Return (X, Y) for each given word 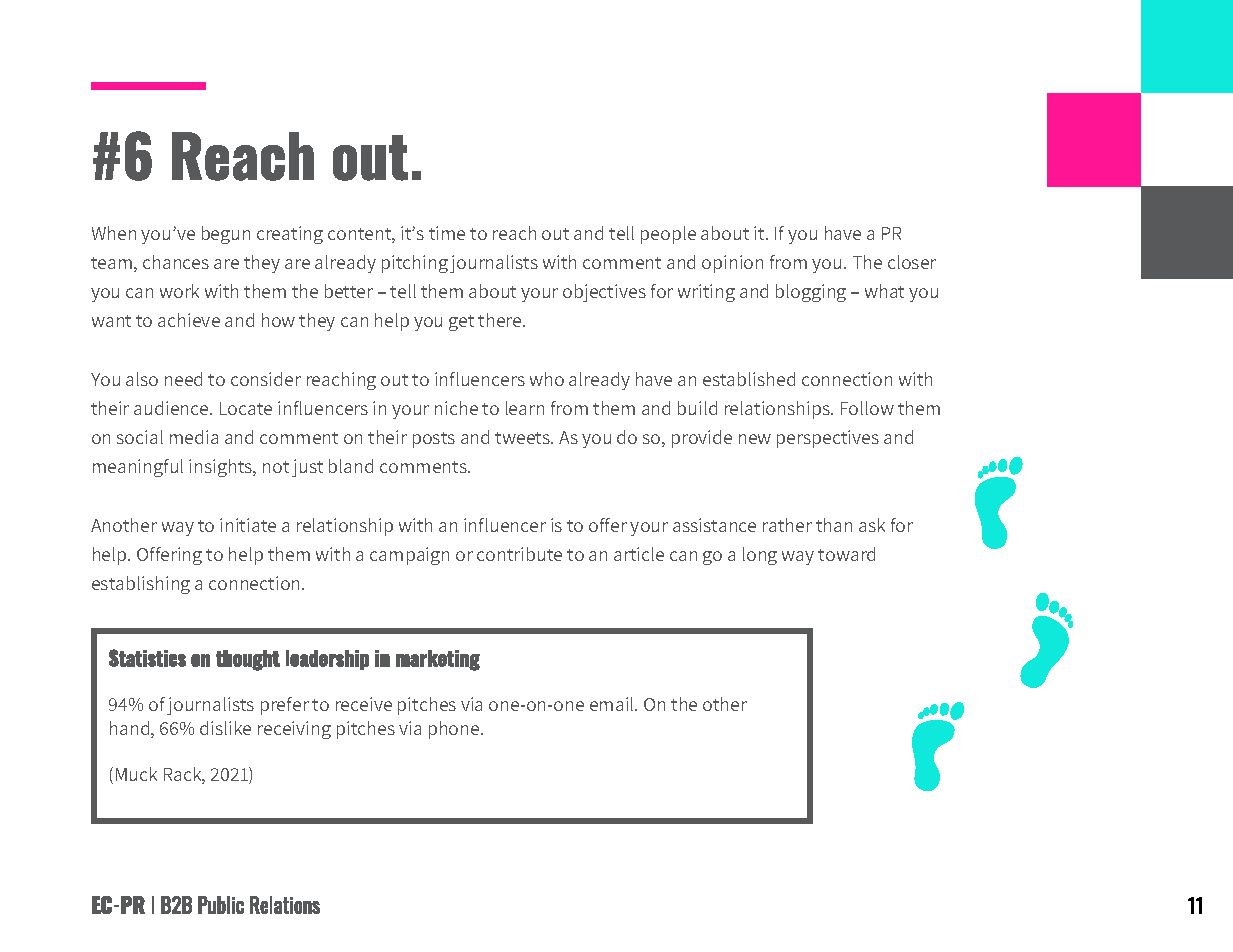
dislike (225, 728)
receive (364, 704)
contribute (519, 554)
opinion (732, 264)
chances (176, 262)
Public (221, 905)
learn (525, 408)
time (447, 233)
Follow (867, 408)
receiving (294, 730)
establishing (141, 585)
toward (846, 554)
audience (172, 408)
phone (455, 730)
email (613, 704)
